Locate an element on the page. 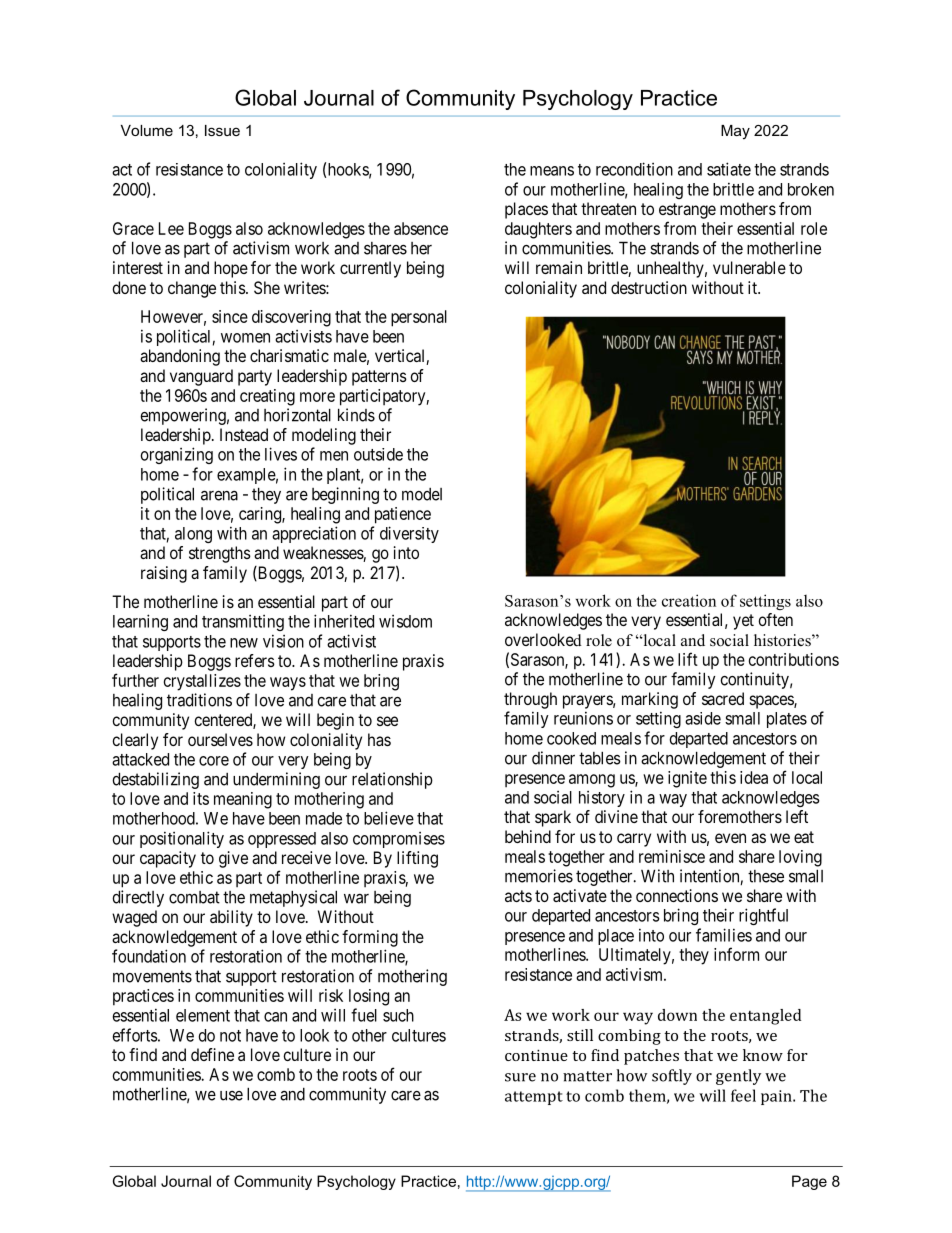  its is located at coordinates (201, 798).
